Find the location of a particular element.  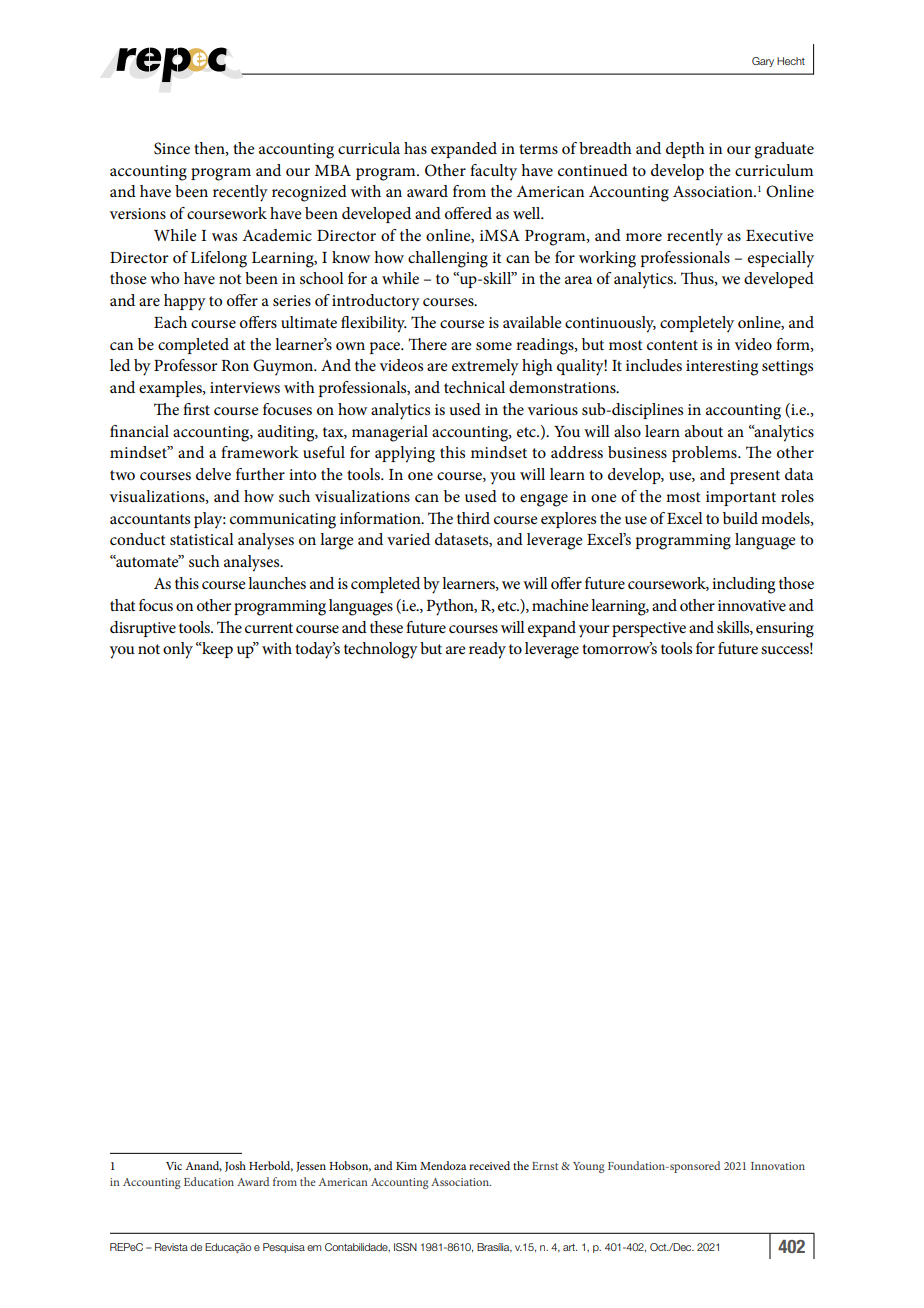

only is located at coordinates (178, 650).
